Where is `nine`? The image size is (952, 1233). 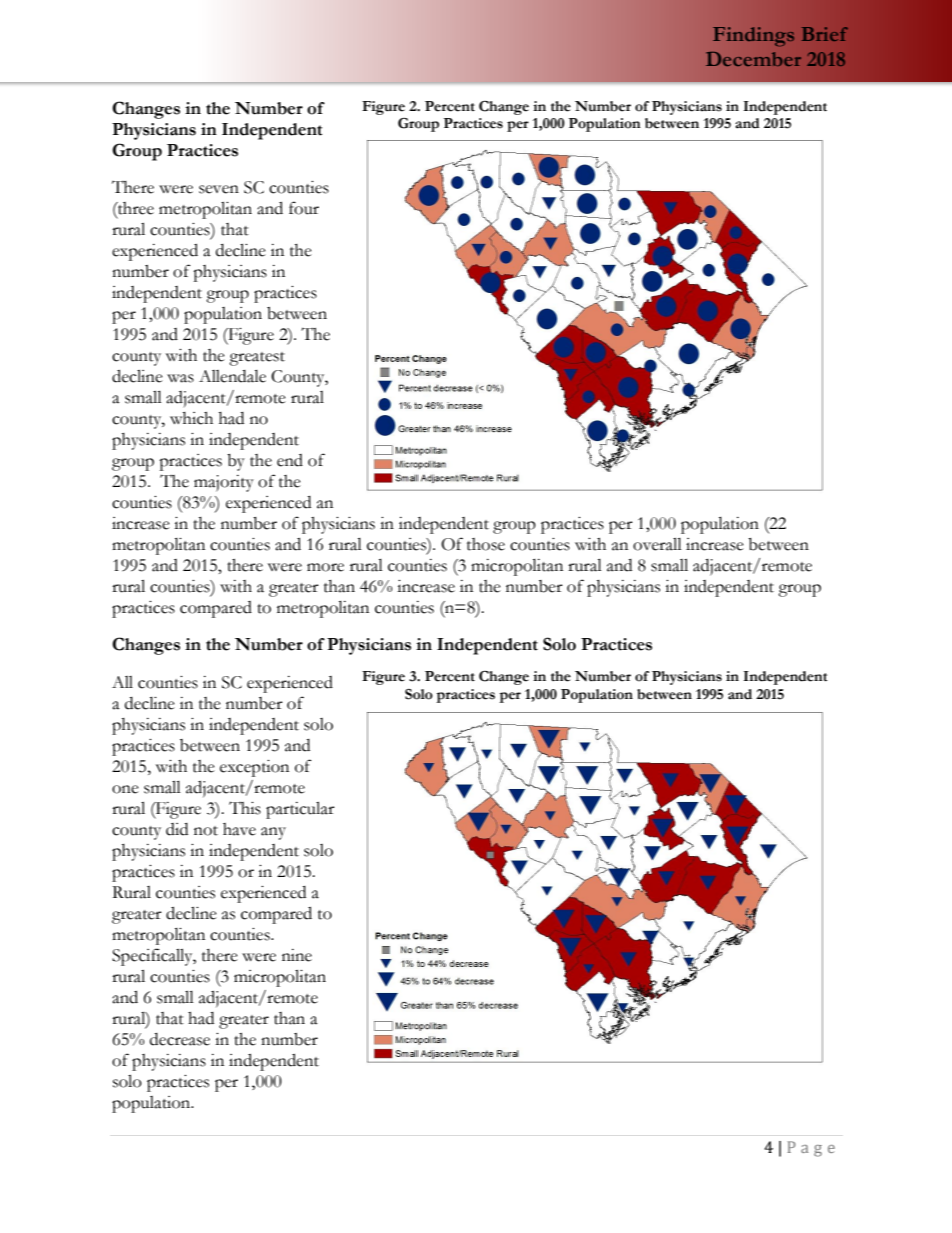
nine is located at coordinates (297, 955).
